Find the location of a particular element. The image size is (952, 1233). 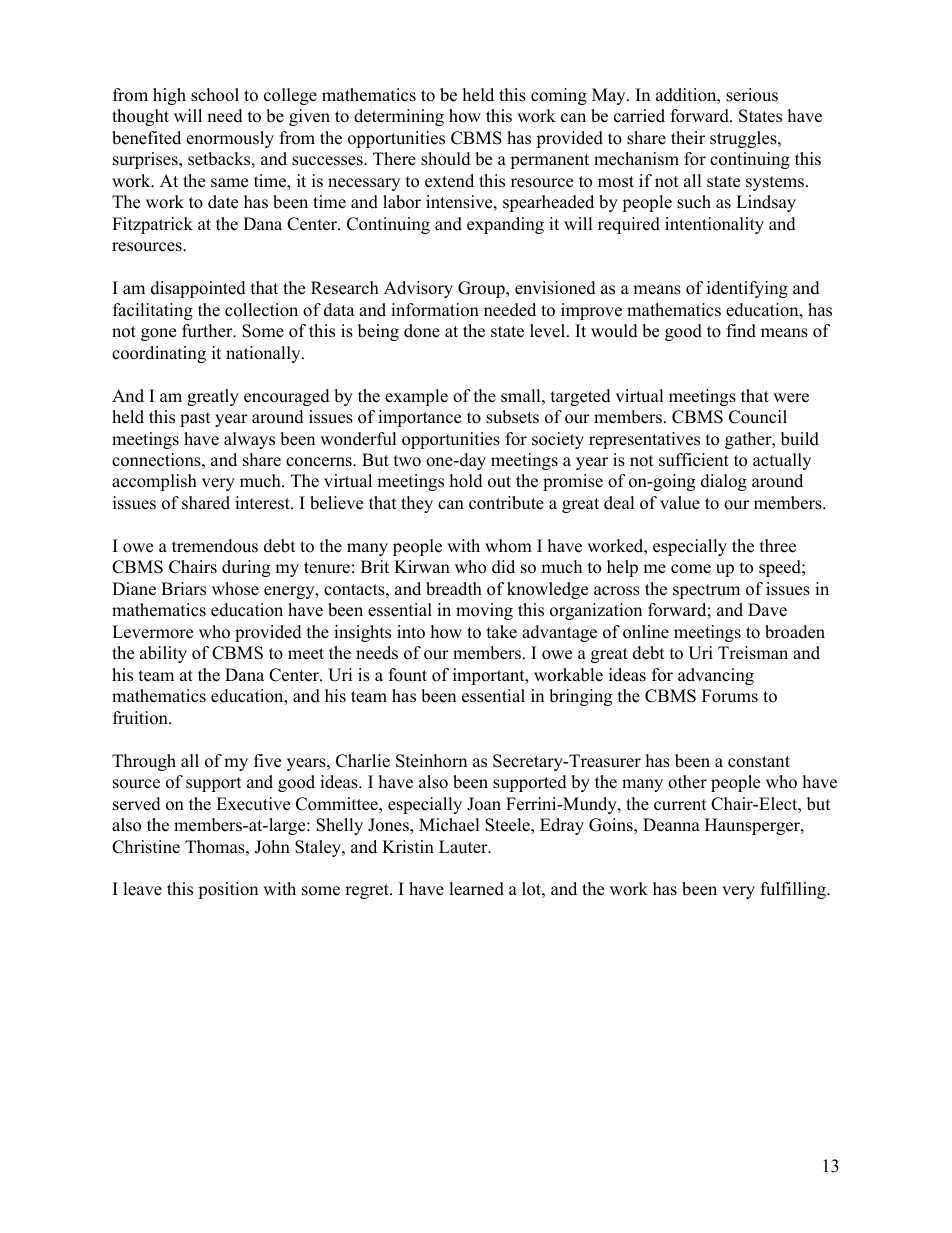

nationally is located at coordinates (264, 354).
